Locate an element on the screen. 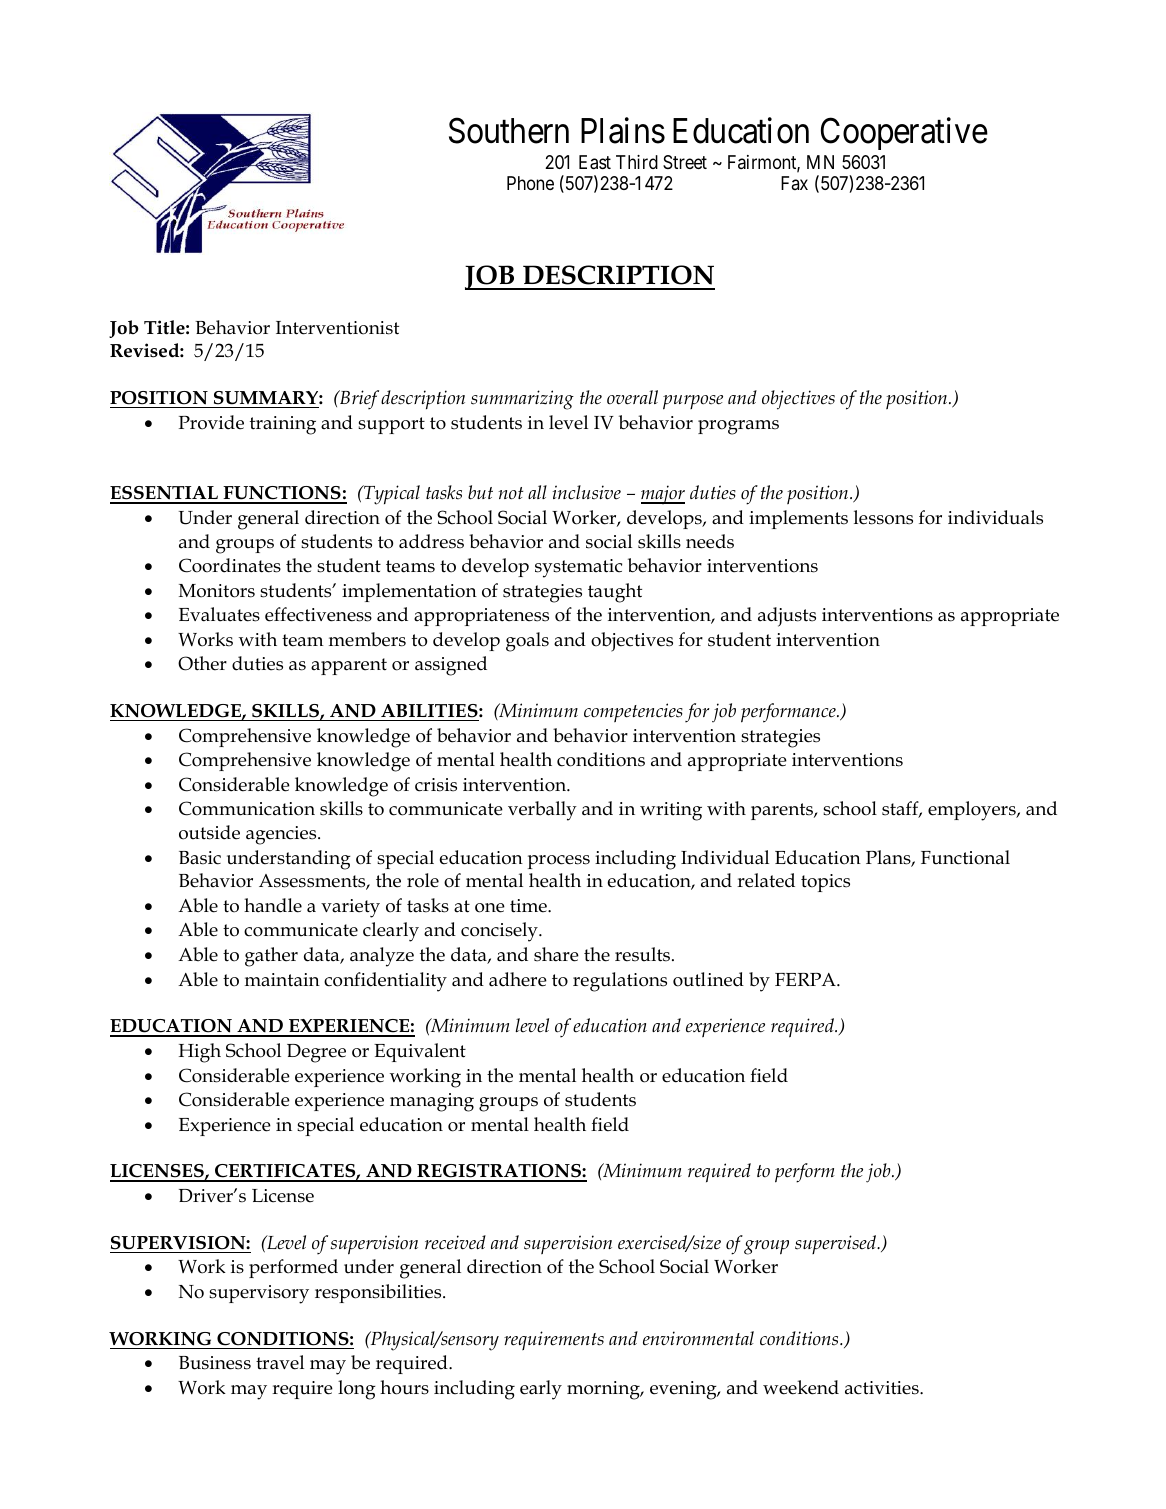 This screenshot has width=1166, height=1509. hours is located at coordinates (404, 1387).
